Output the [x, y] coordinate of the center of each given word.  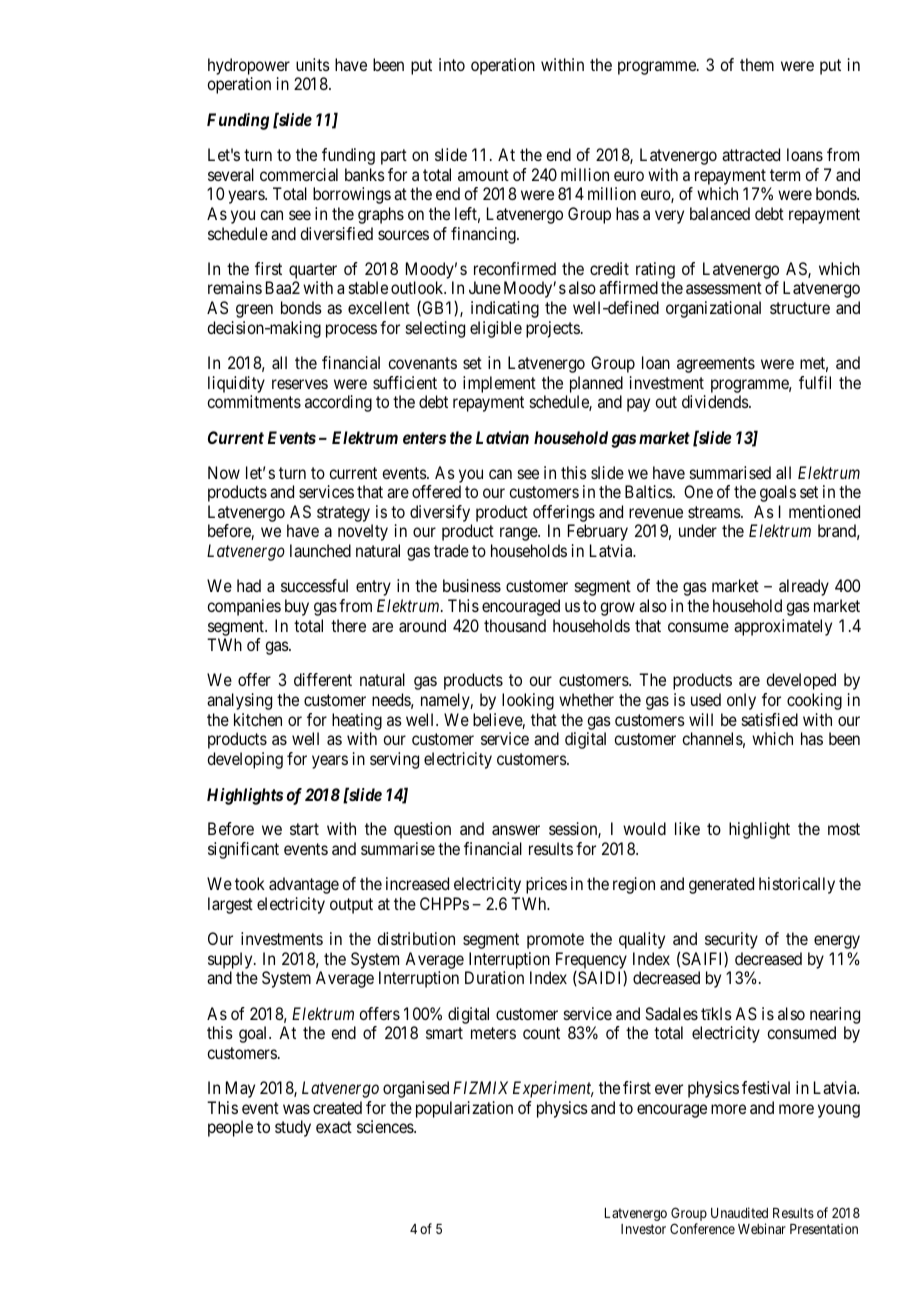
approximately [783, 627]
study [293, 1128]
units [313, 64]
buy [297, 607]
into [452, 64]
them [757, 64]
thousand [515, 625]
